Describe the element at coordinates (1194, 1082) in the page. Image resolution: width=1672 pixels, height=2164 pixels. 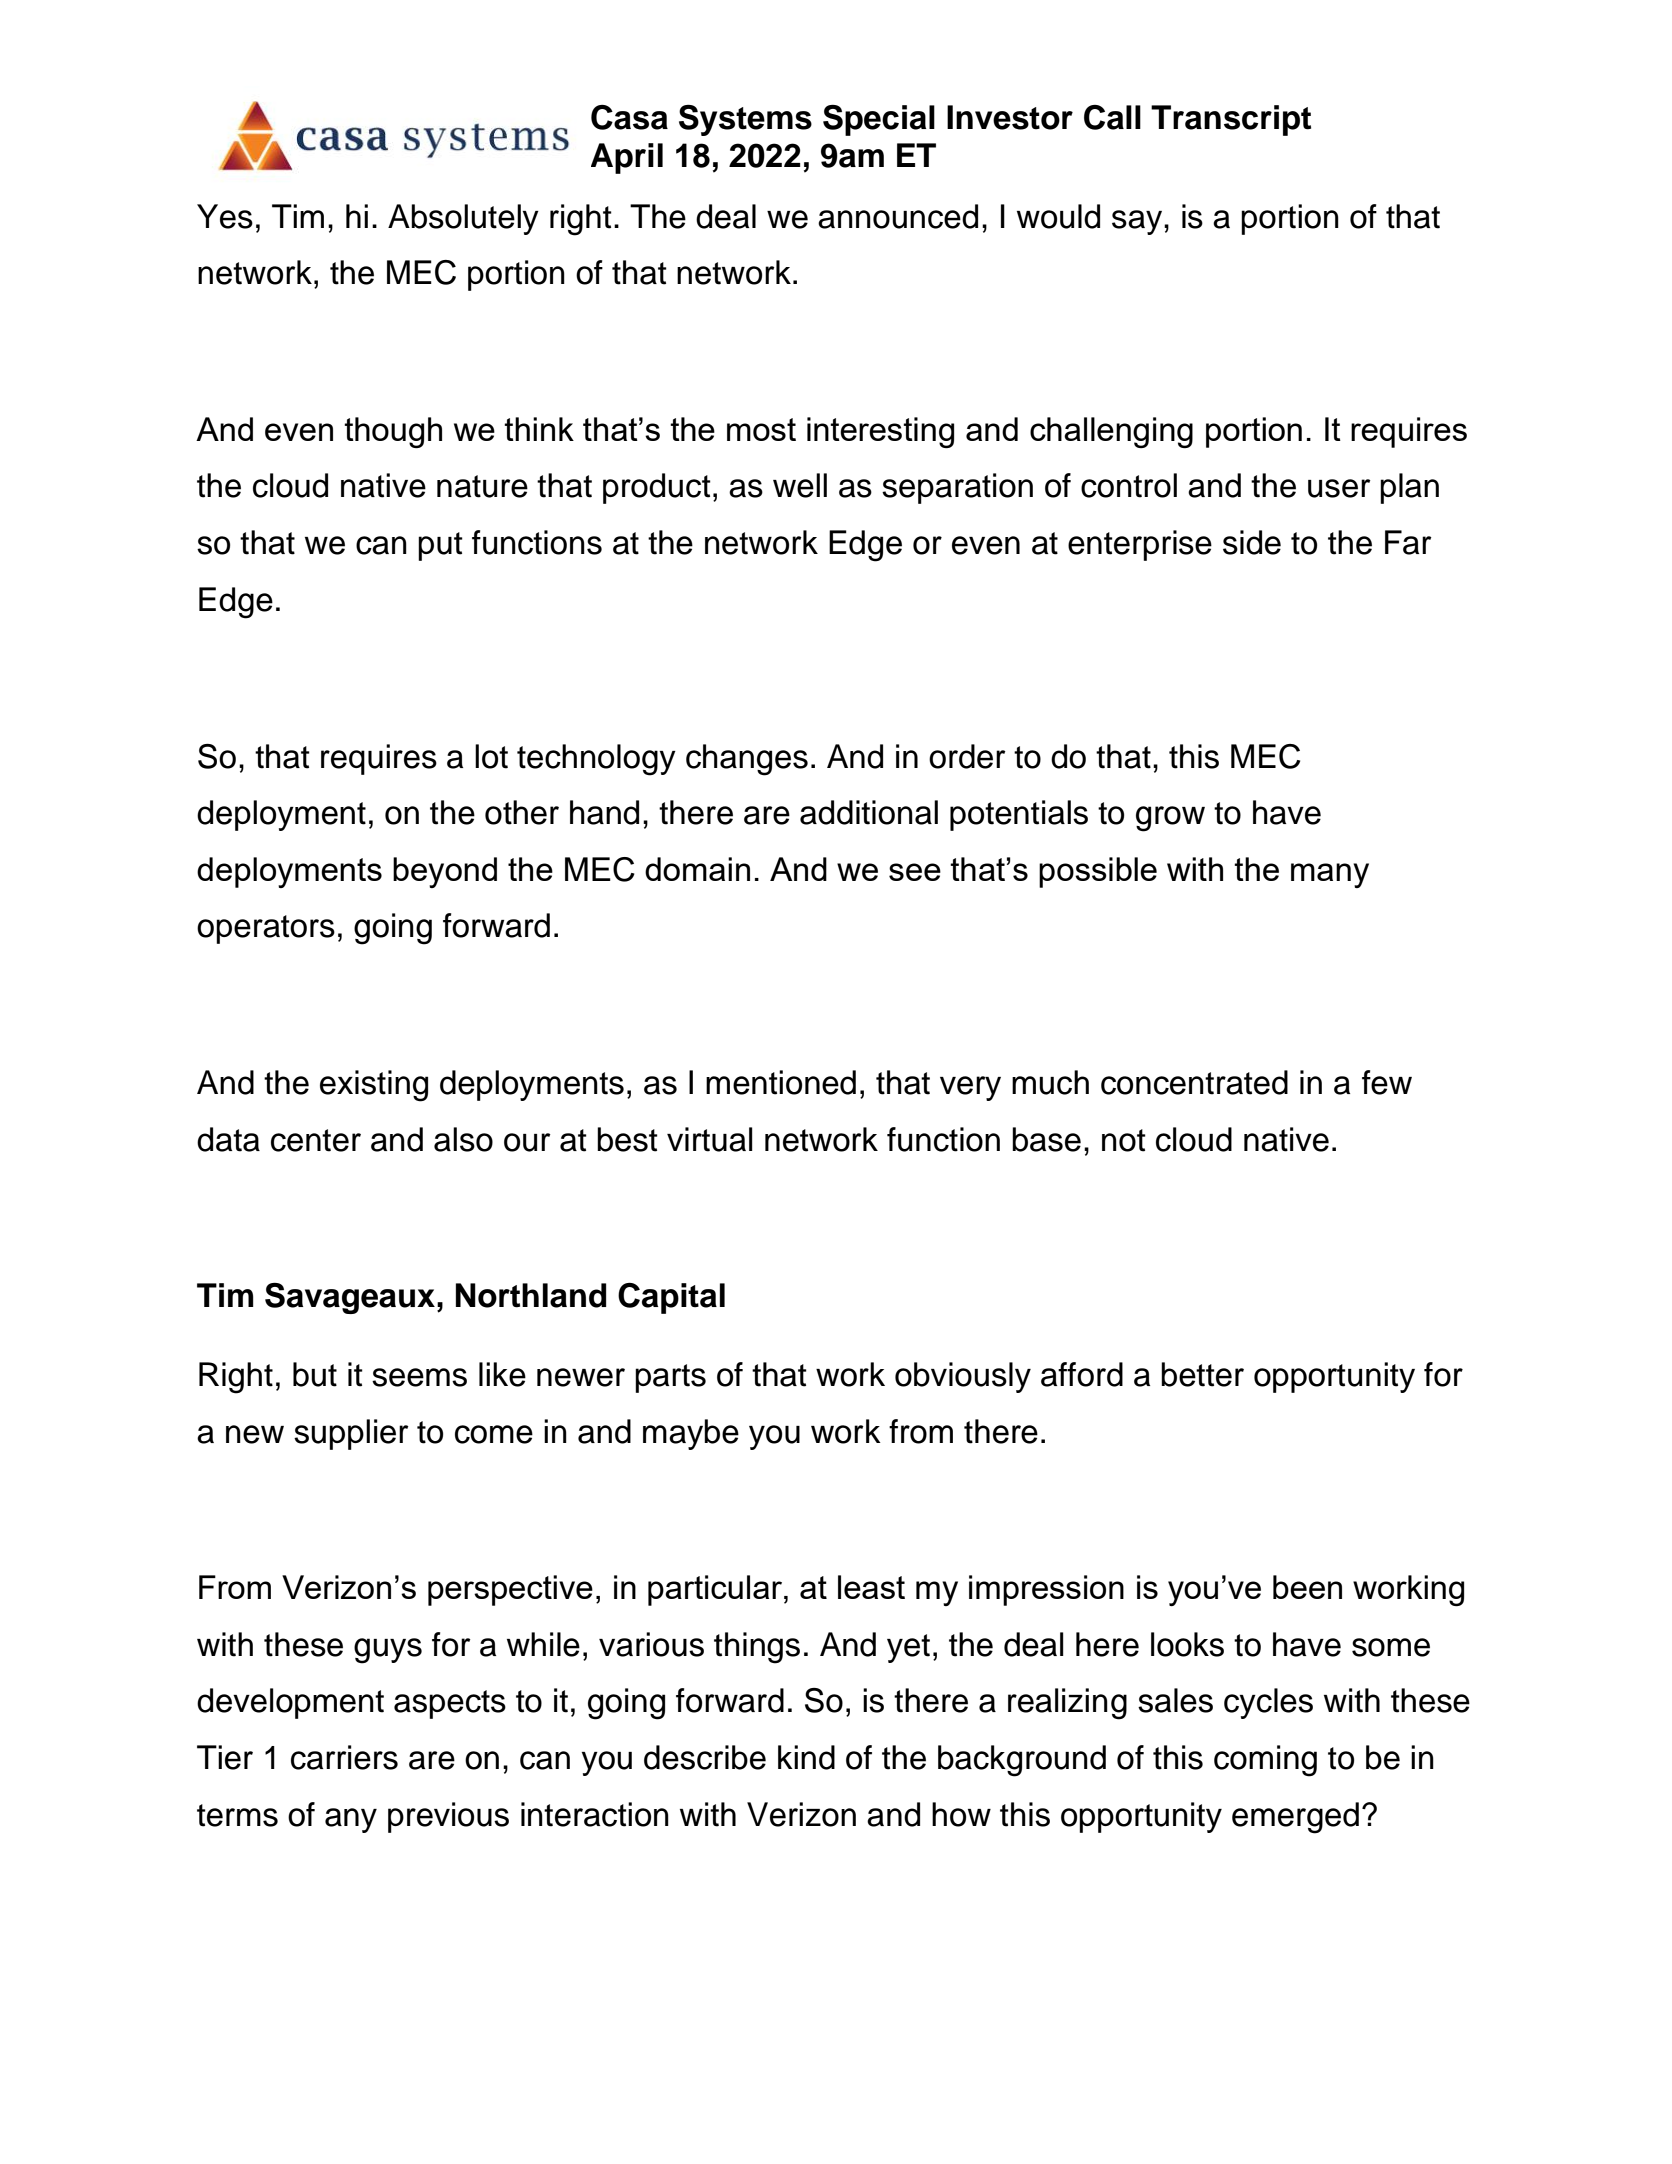
I see `concentrated` at that location.
